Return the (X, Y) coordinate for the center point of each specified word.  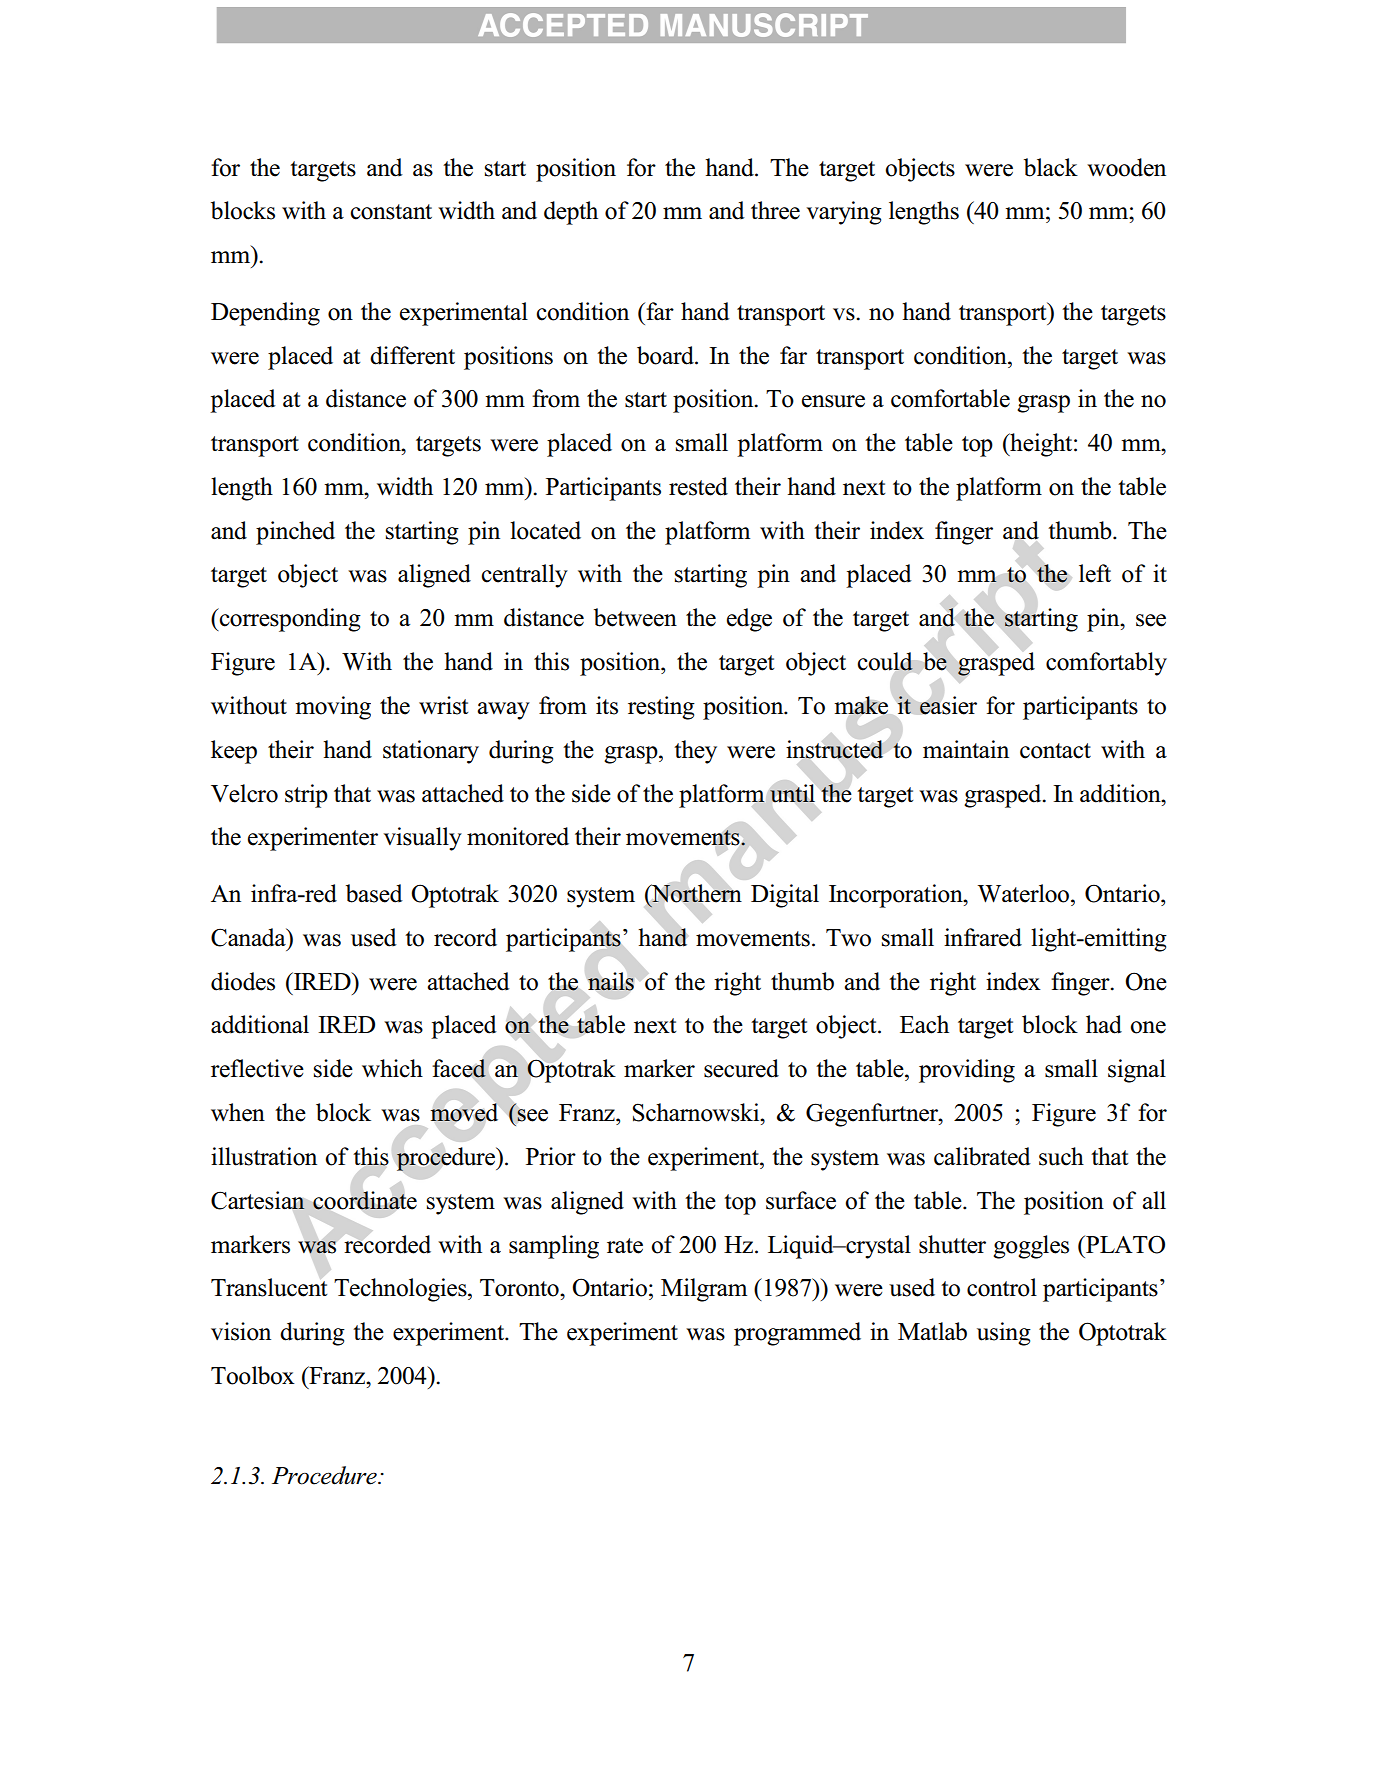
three (775, 210)
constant (391, 212)
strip (306, 796)
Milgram (704, 1290)
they (695, 752)
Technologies (401, 1290)
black (1051, 167)
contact (1055, 751)
